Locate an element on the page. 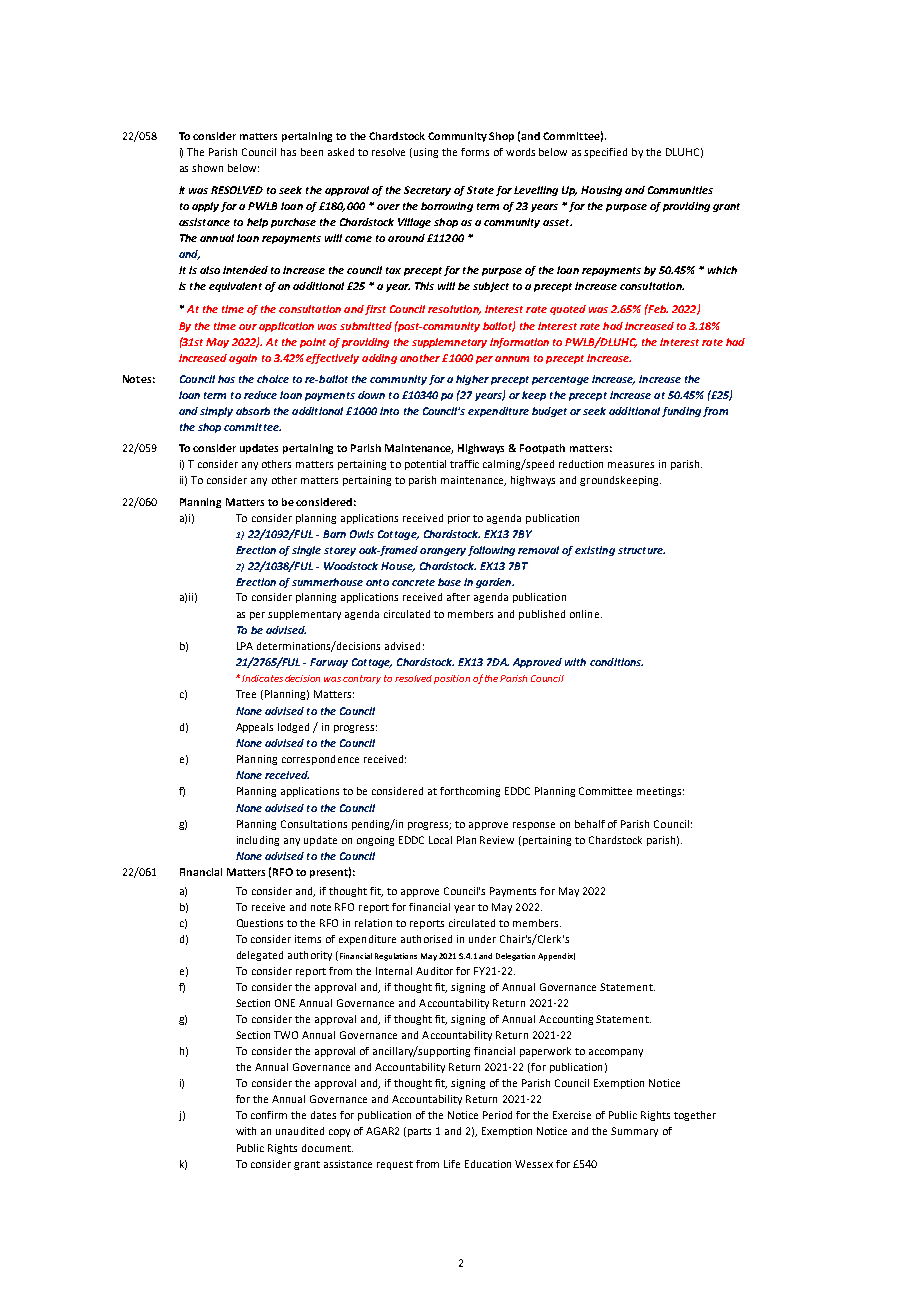  Indicates is located at coordinates (262, 678).
